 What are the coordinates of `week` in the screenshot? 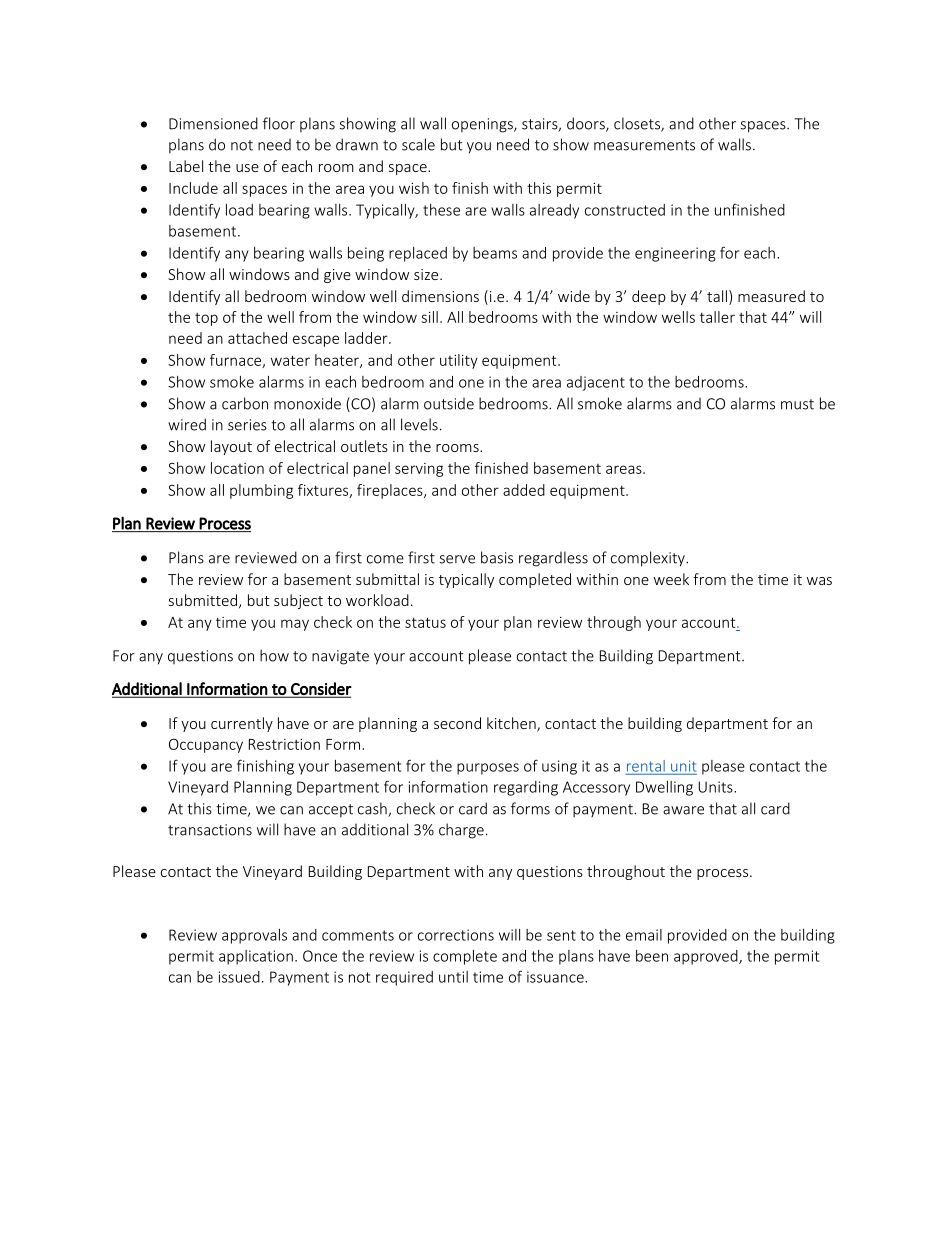 It's located at (671, 579).
